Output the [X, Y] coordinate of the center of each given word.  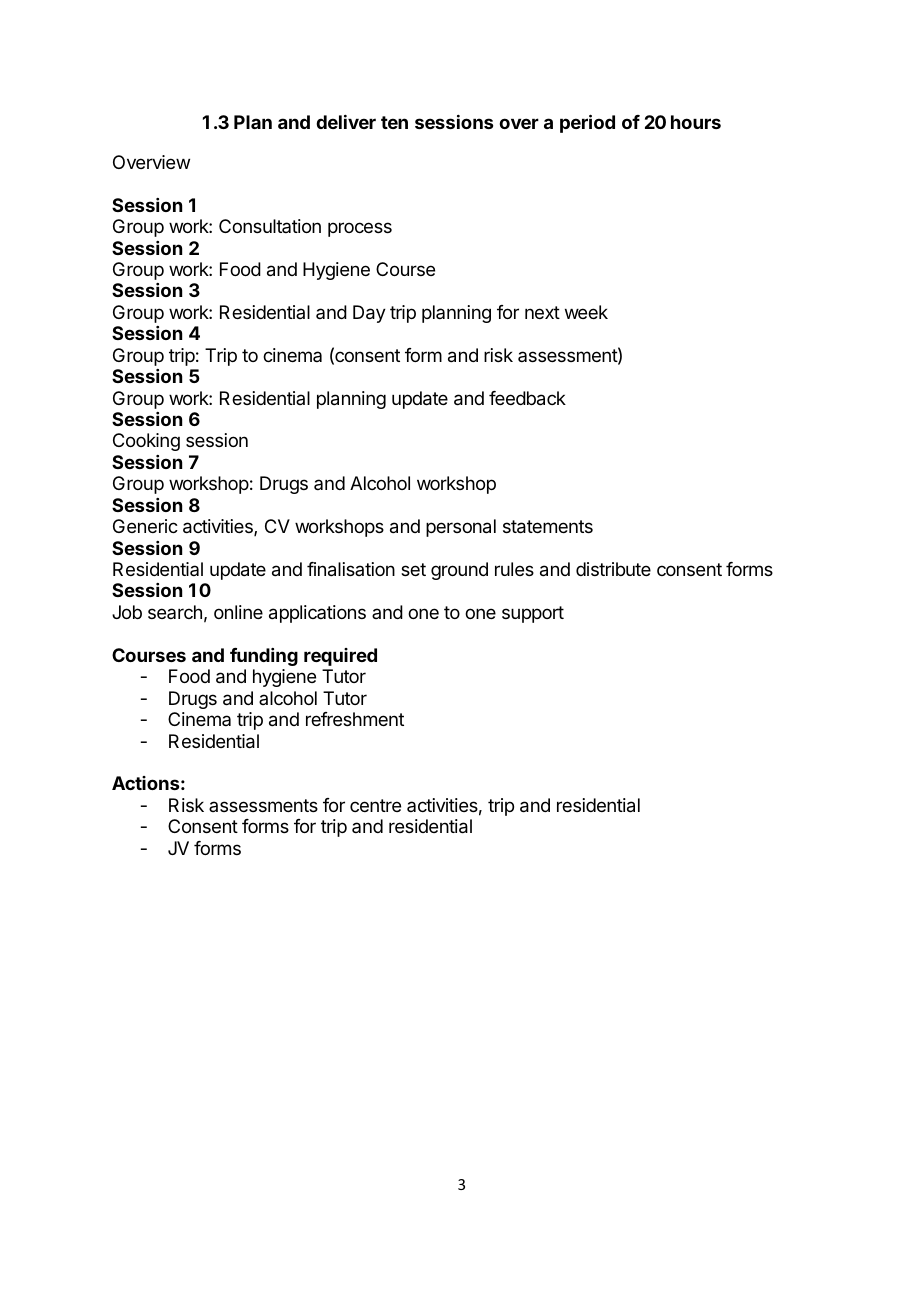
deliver [346, 122]
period [587, 123]
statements [548, 527]
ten [394, 122]
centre [375, 805]
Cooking [146, 442]
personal [461, 528]
